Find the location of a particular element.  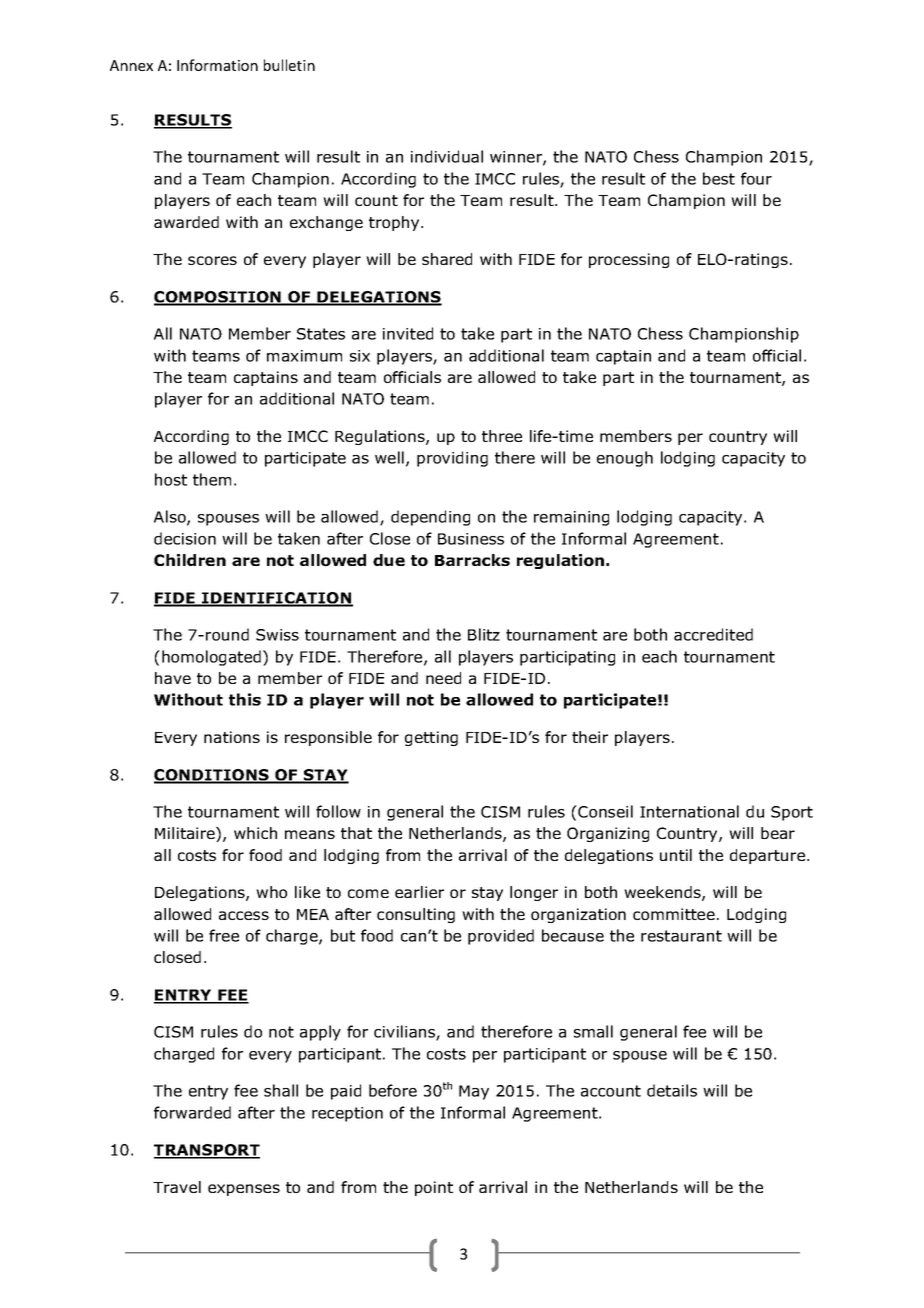

have is located at coordinates (173, 678).
